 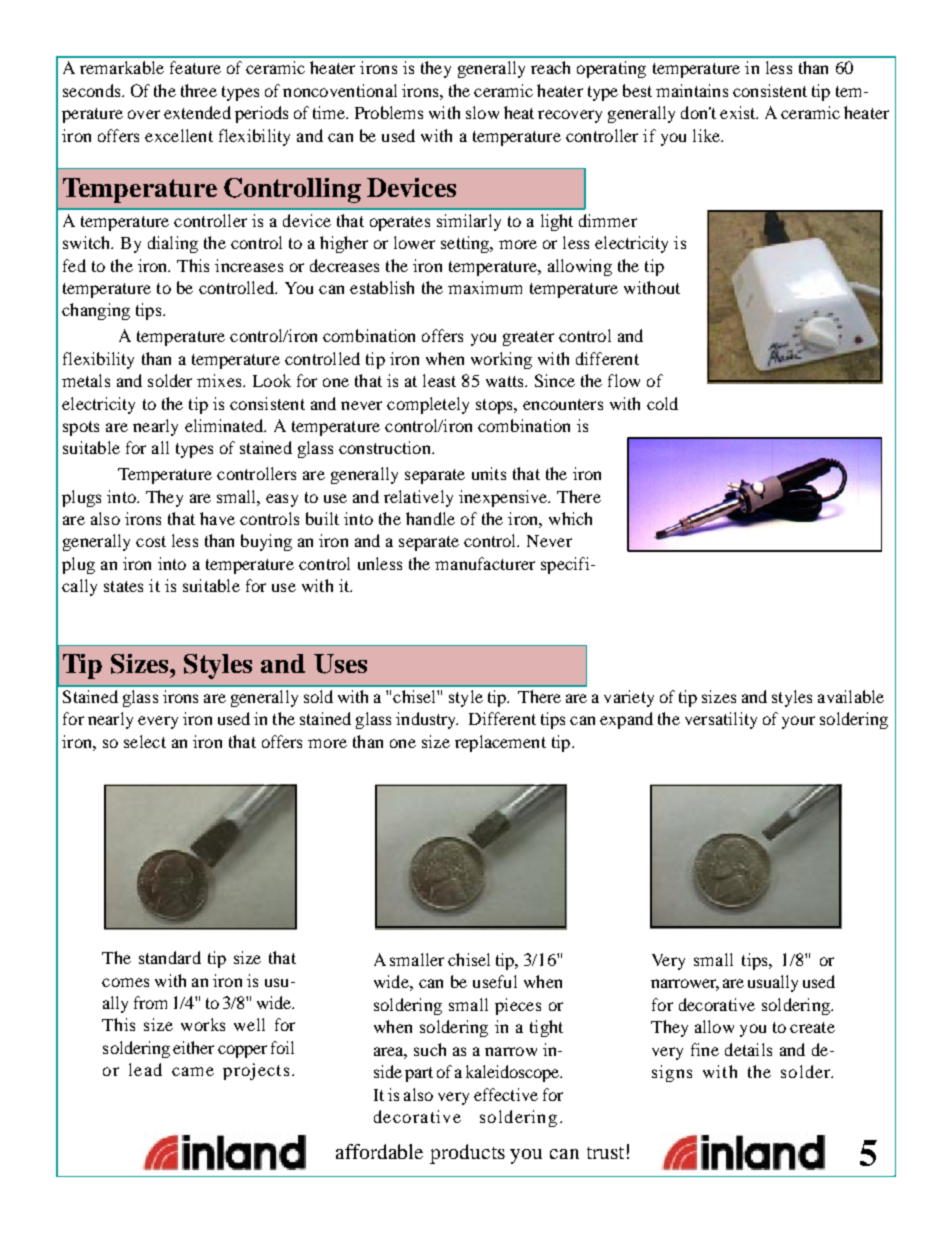 I want to click on slow, so click(x=482, y=112).
